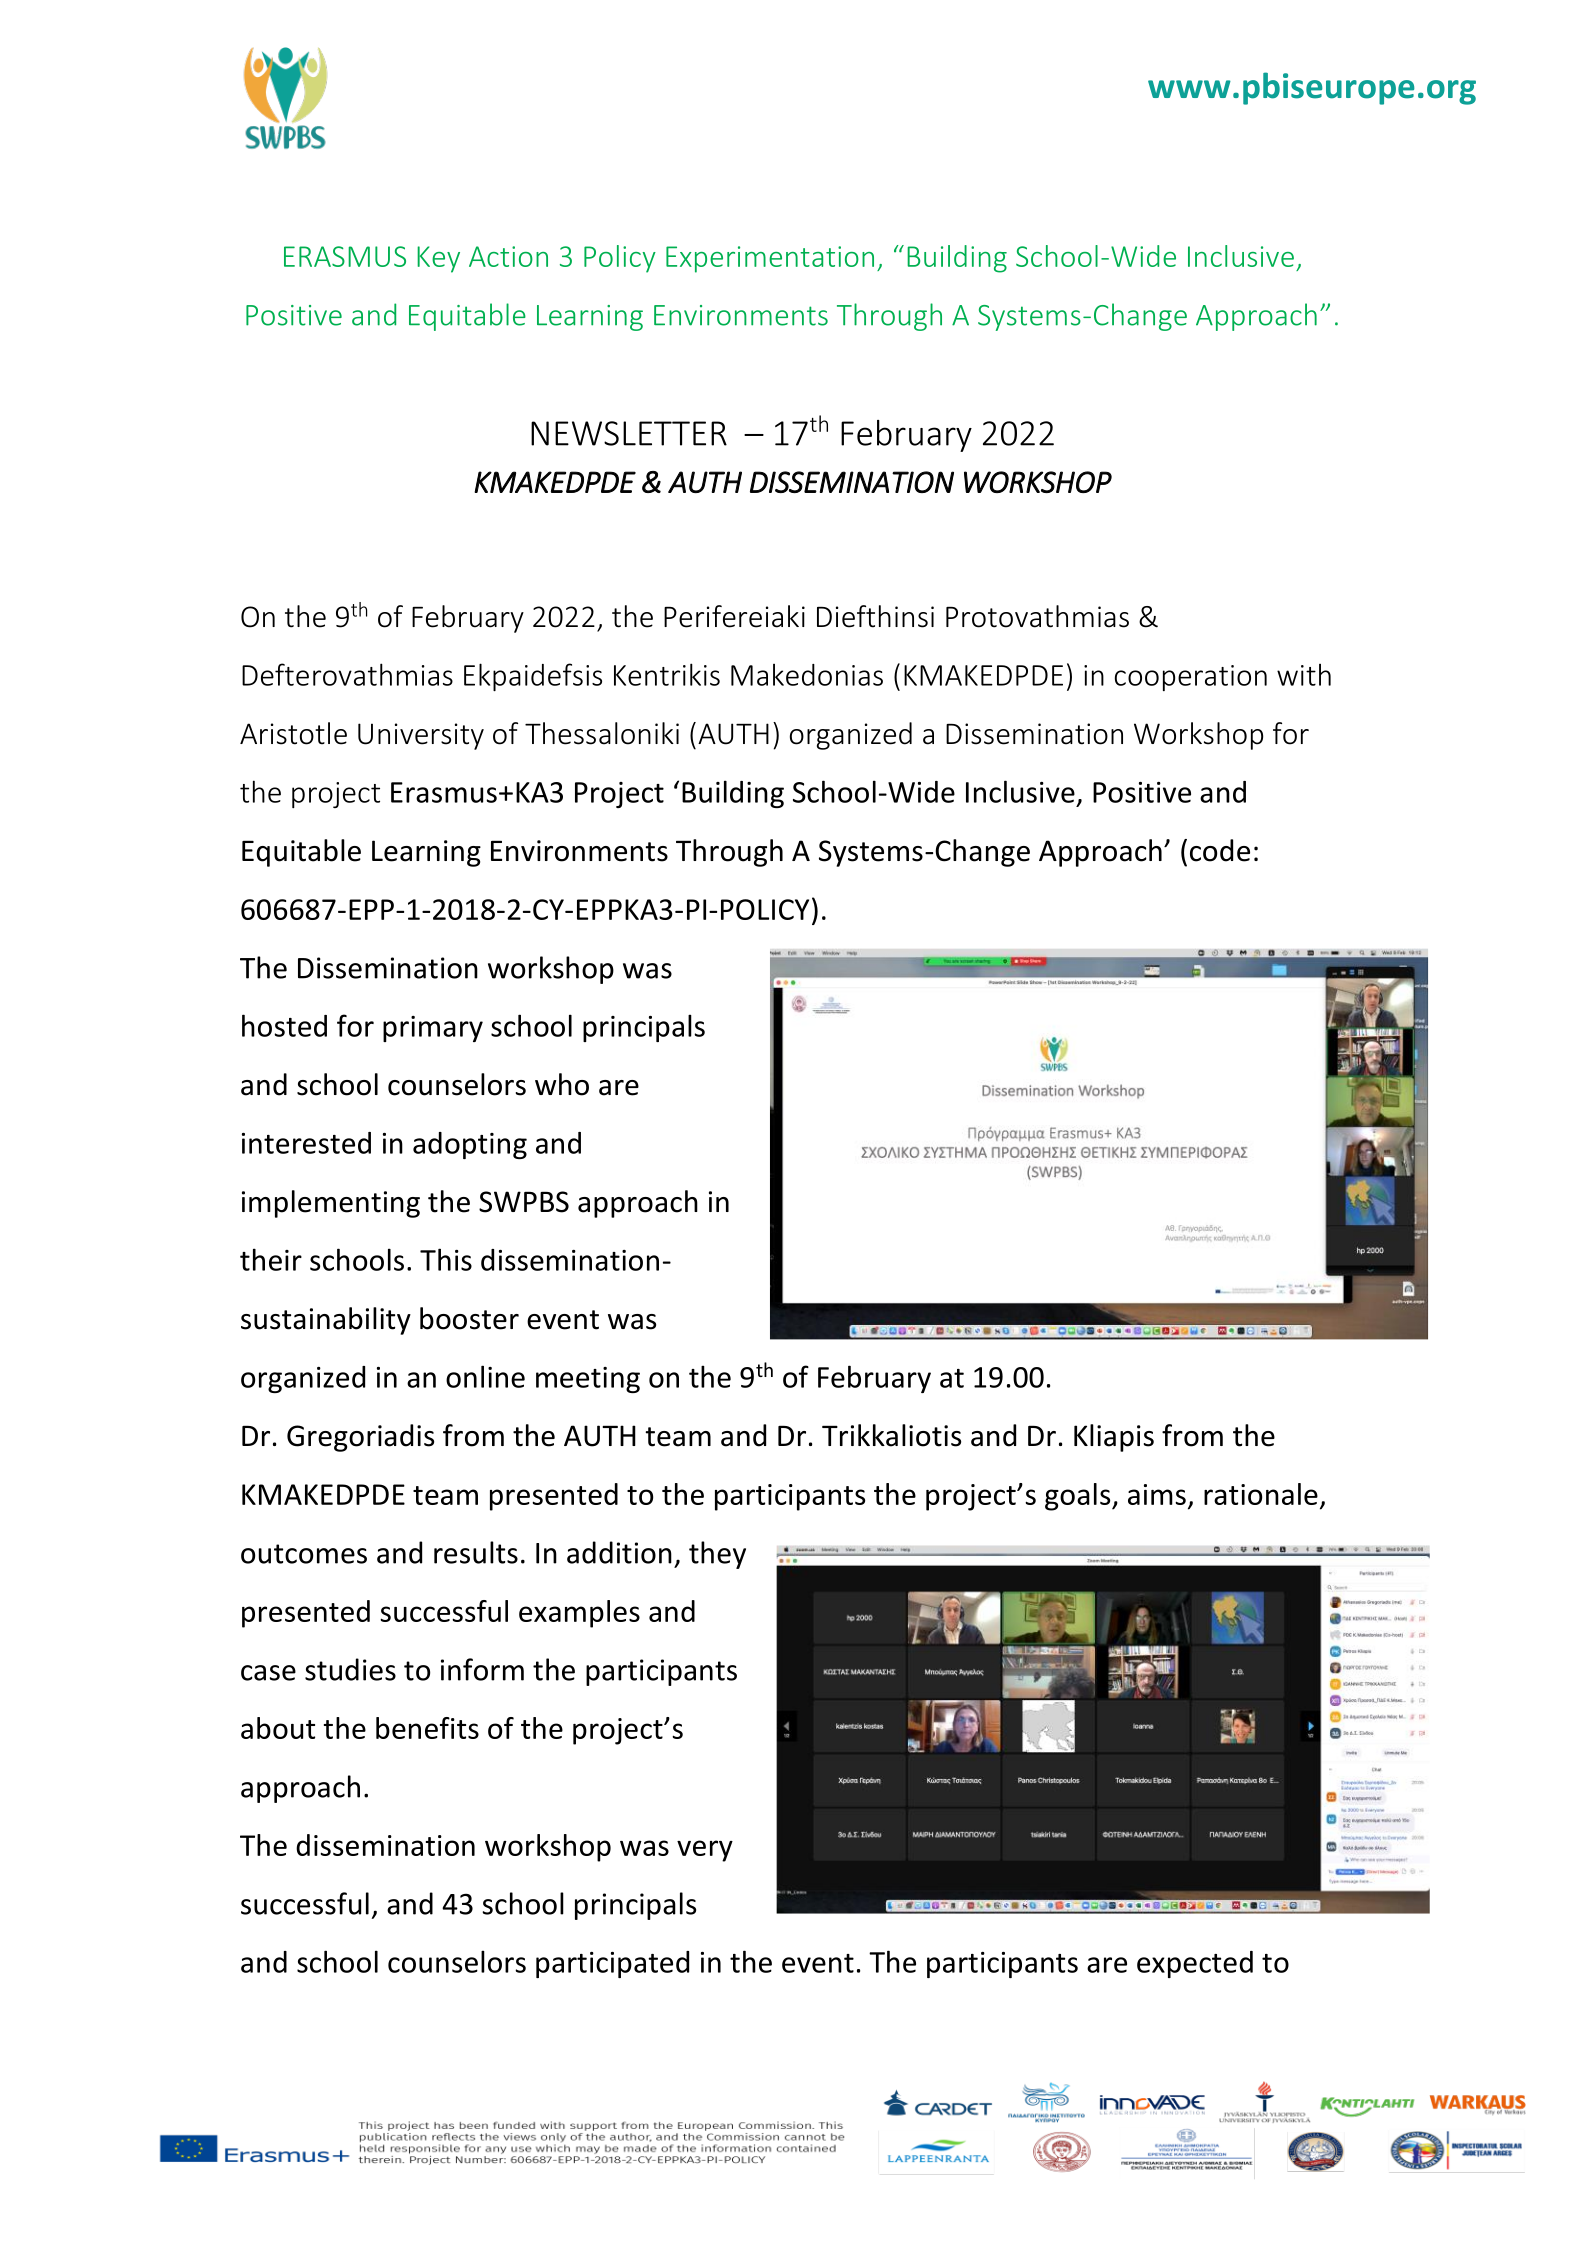 The image size is (1584, 2242). What do you see at coordinates (470, 1145) in the screenshot?
I see `adopting` at bounding box center [470, 1145].
